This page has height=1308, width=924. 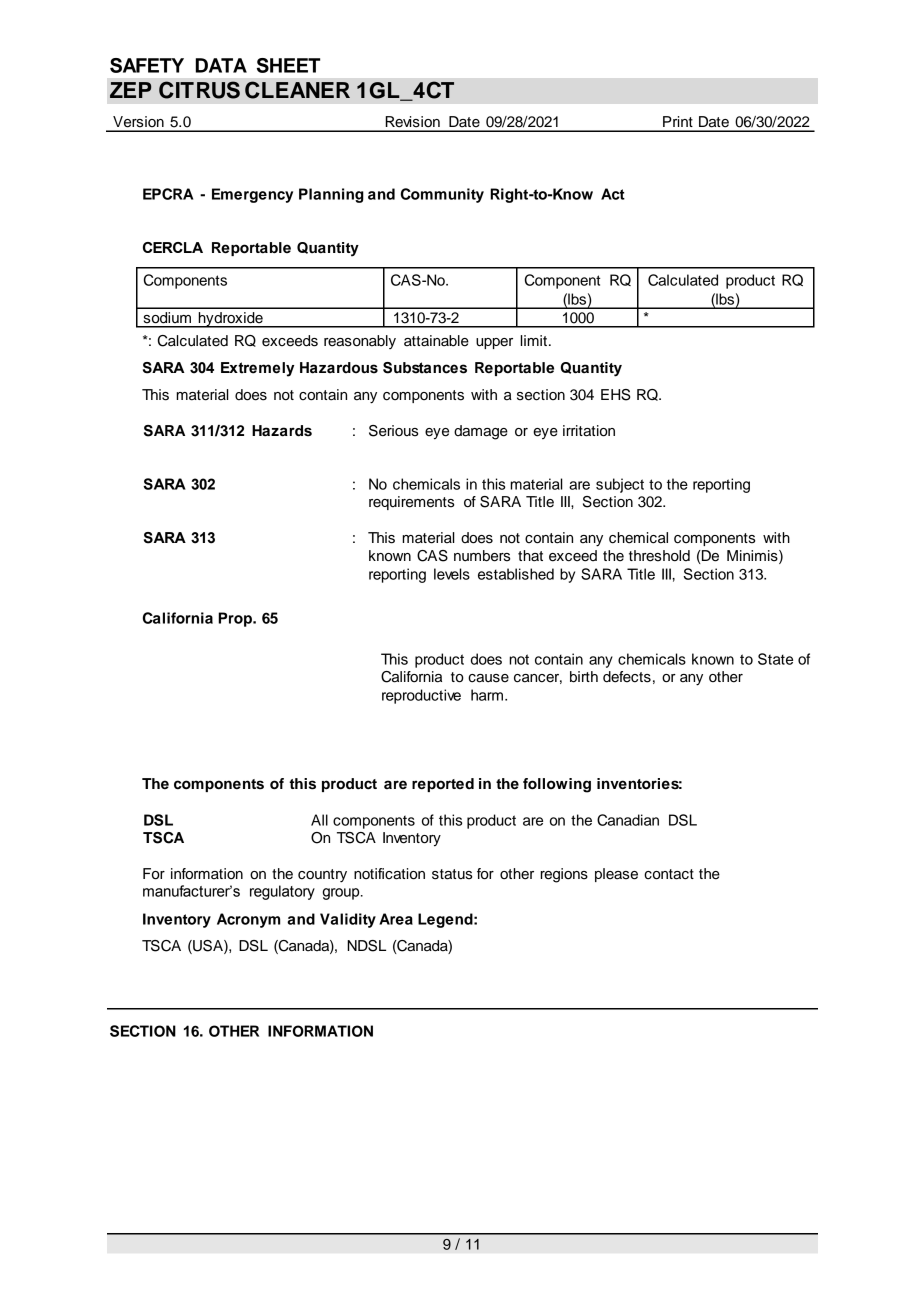 What do you see at coordinates (282, 431) in the page?
I see `Hazards` at bounding box center [282, 431].
